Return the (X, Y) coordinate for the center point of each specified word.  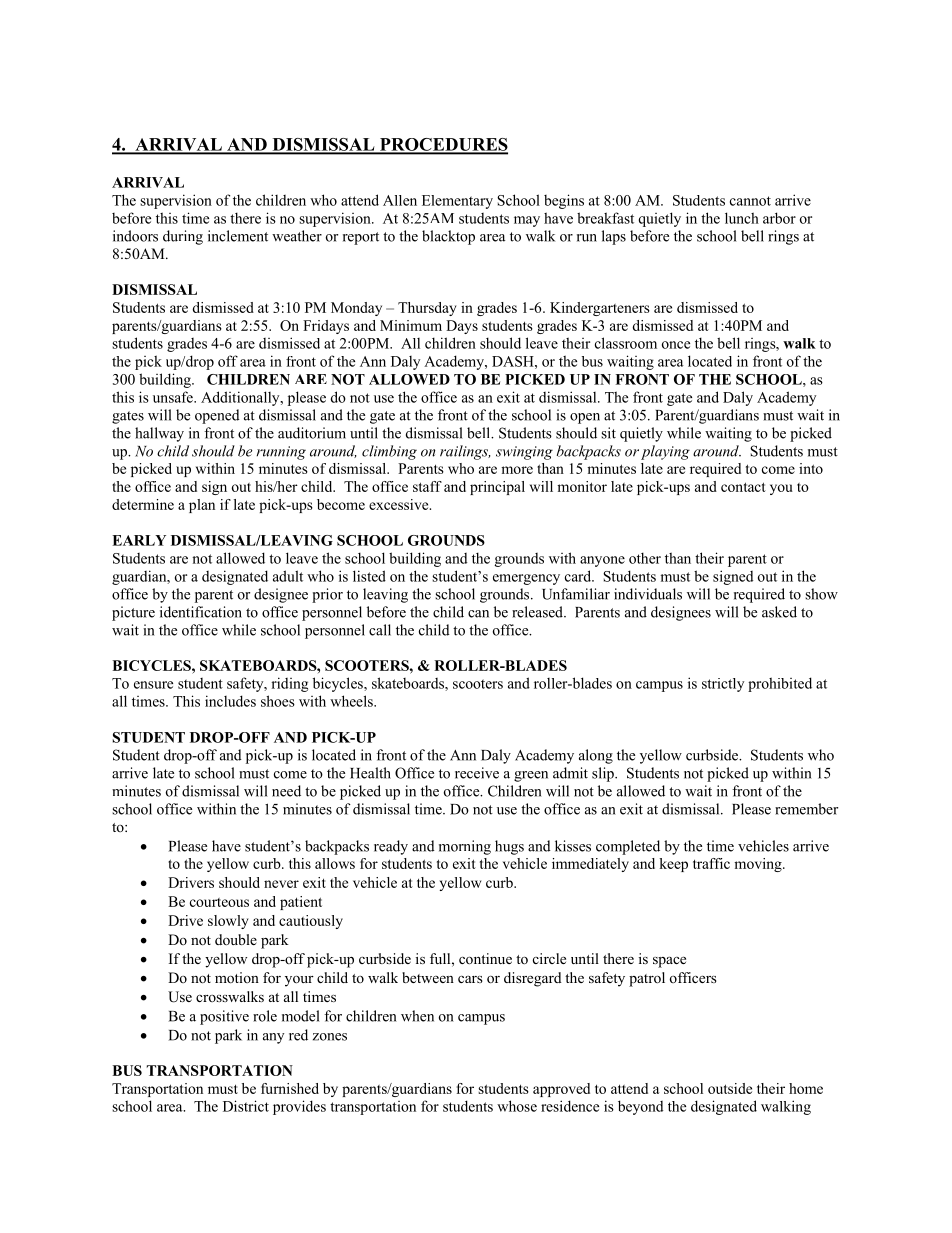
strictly (723, 685)
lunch (742, 218)
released (538, 612)
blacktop (448, 237)
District (246, 1106)
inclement (238, 236)
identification (201, 612)
